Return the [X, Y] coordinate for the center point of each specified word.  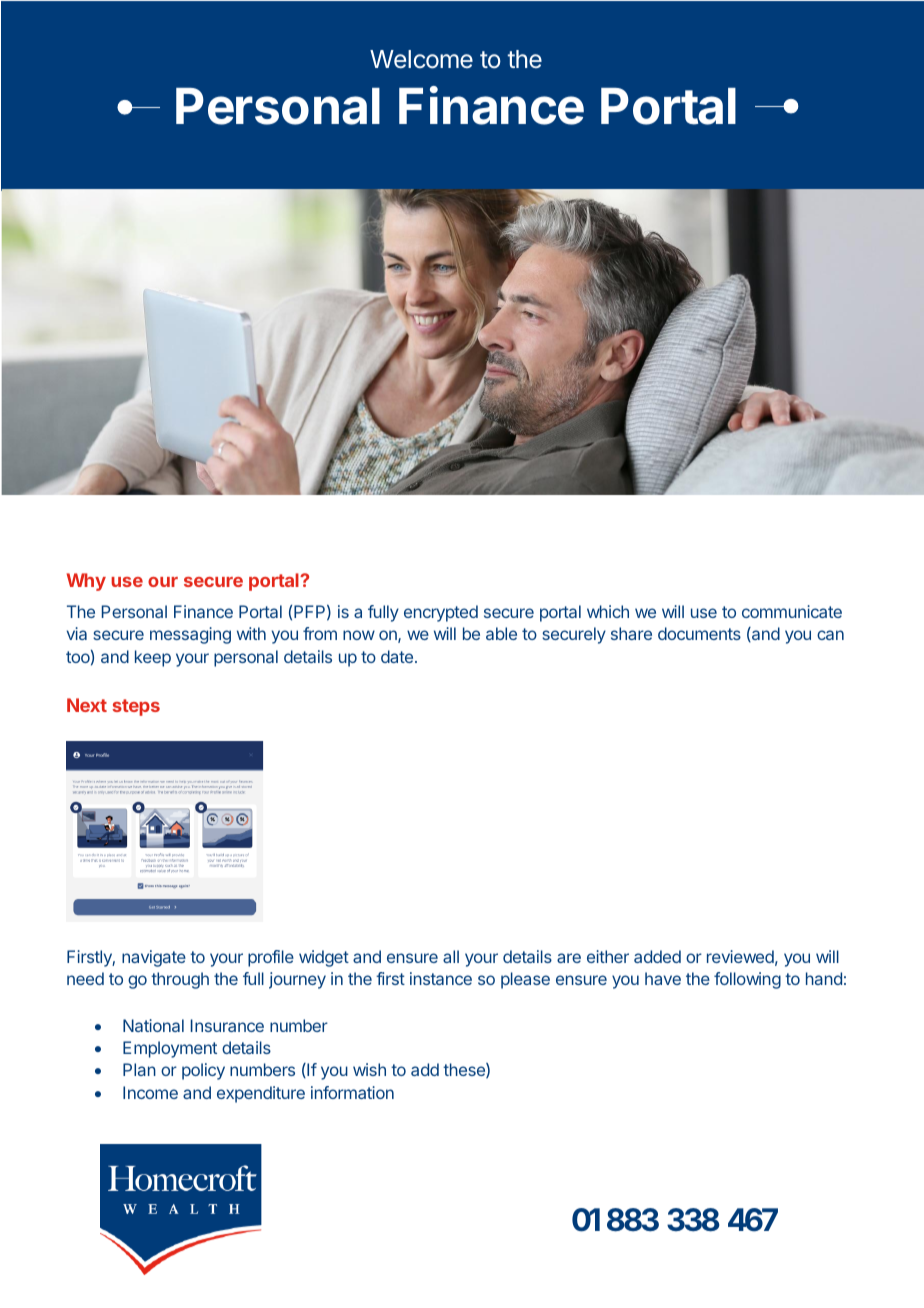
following [747, 980]
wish [369, 1069]
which [608, 611]
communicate [792, 611]
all [451, 956]
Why [86, 582]
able [501, 633]
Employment [170, 1049]
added [657, 956]
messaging [190, 635]
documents [699, 633]
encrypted [441, 613]
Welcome [421, 59]
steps [136, 707]
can [830, 635]
